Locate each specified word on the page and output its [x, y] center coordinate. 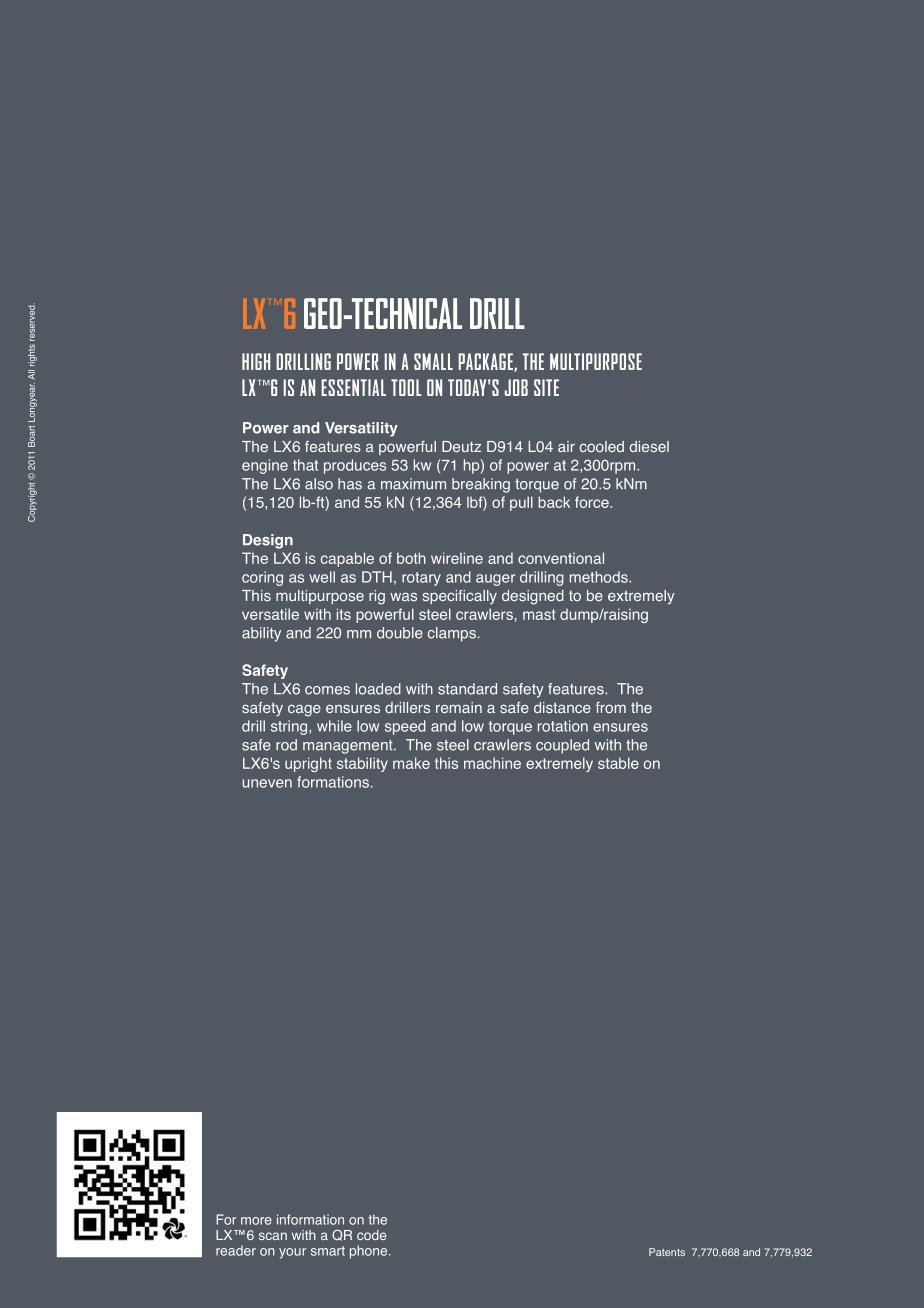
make [411, 763]
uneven [267, 783]
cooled [602, 446]
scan [273, 1236]
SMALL [433, 361]
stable [618, 763]
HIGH [256, 361]
